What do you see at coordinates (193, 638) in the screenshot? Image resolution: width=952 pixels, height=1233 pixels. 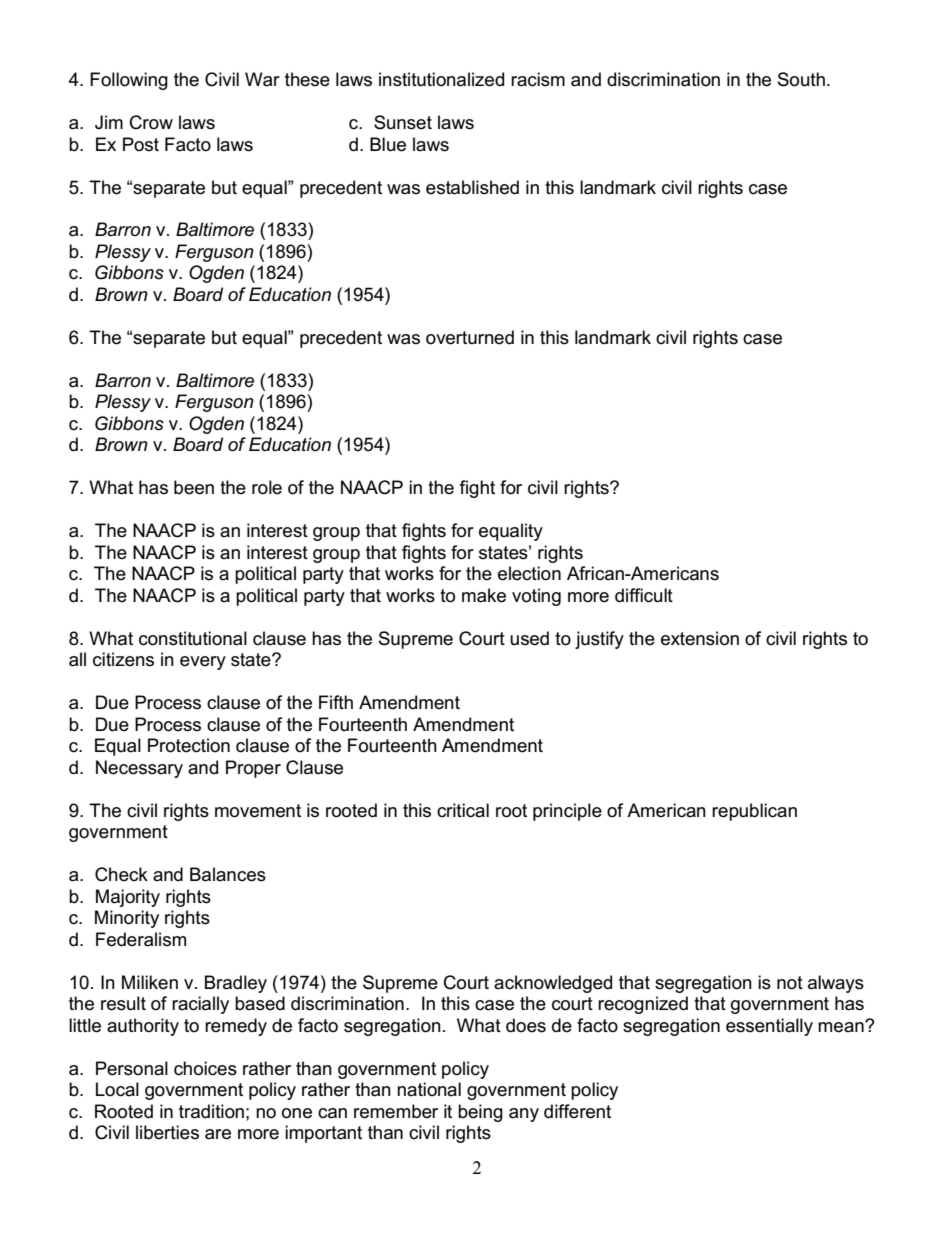 I see `constitutional` at bounding box center [193, 638].
